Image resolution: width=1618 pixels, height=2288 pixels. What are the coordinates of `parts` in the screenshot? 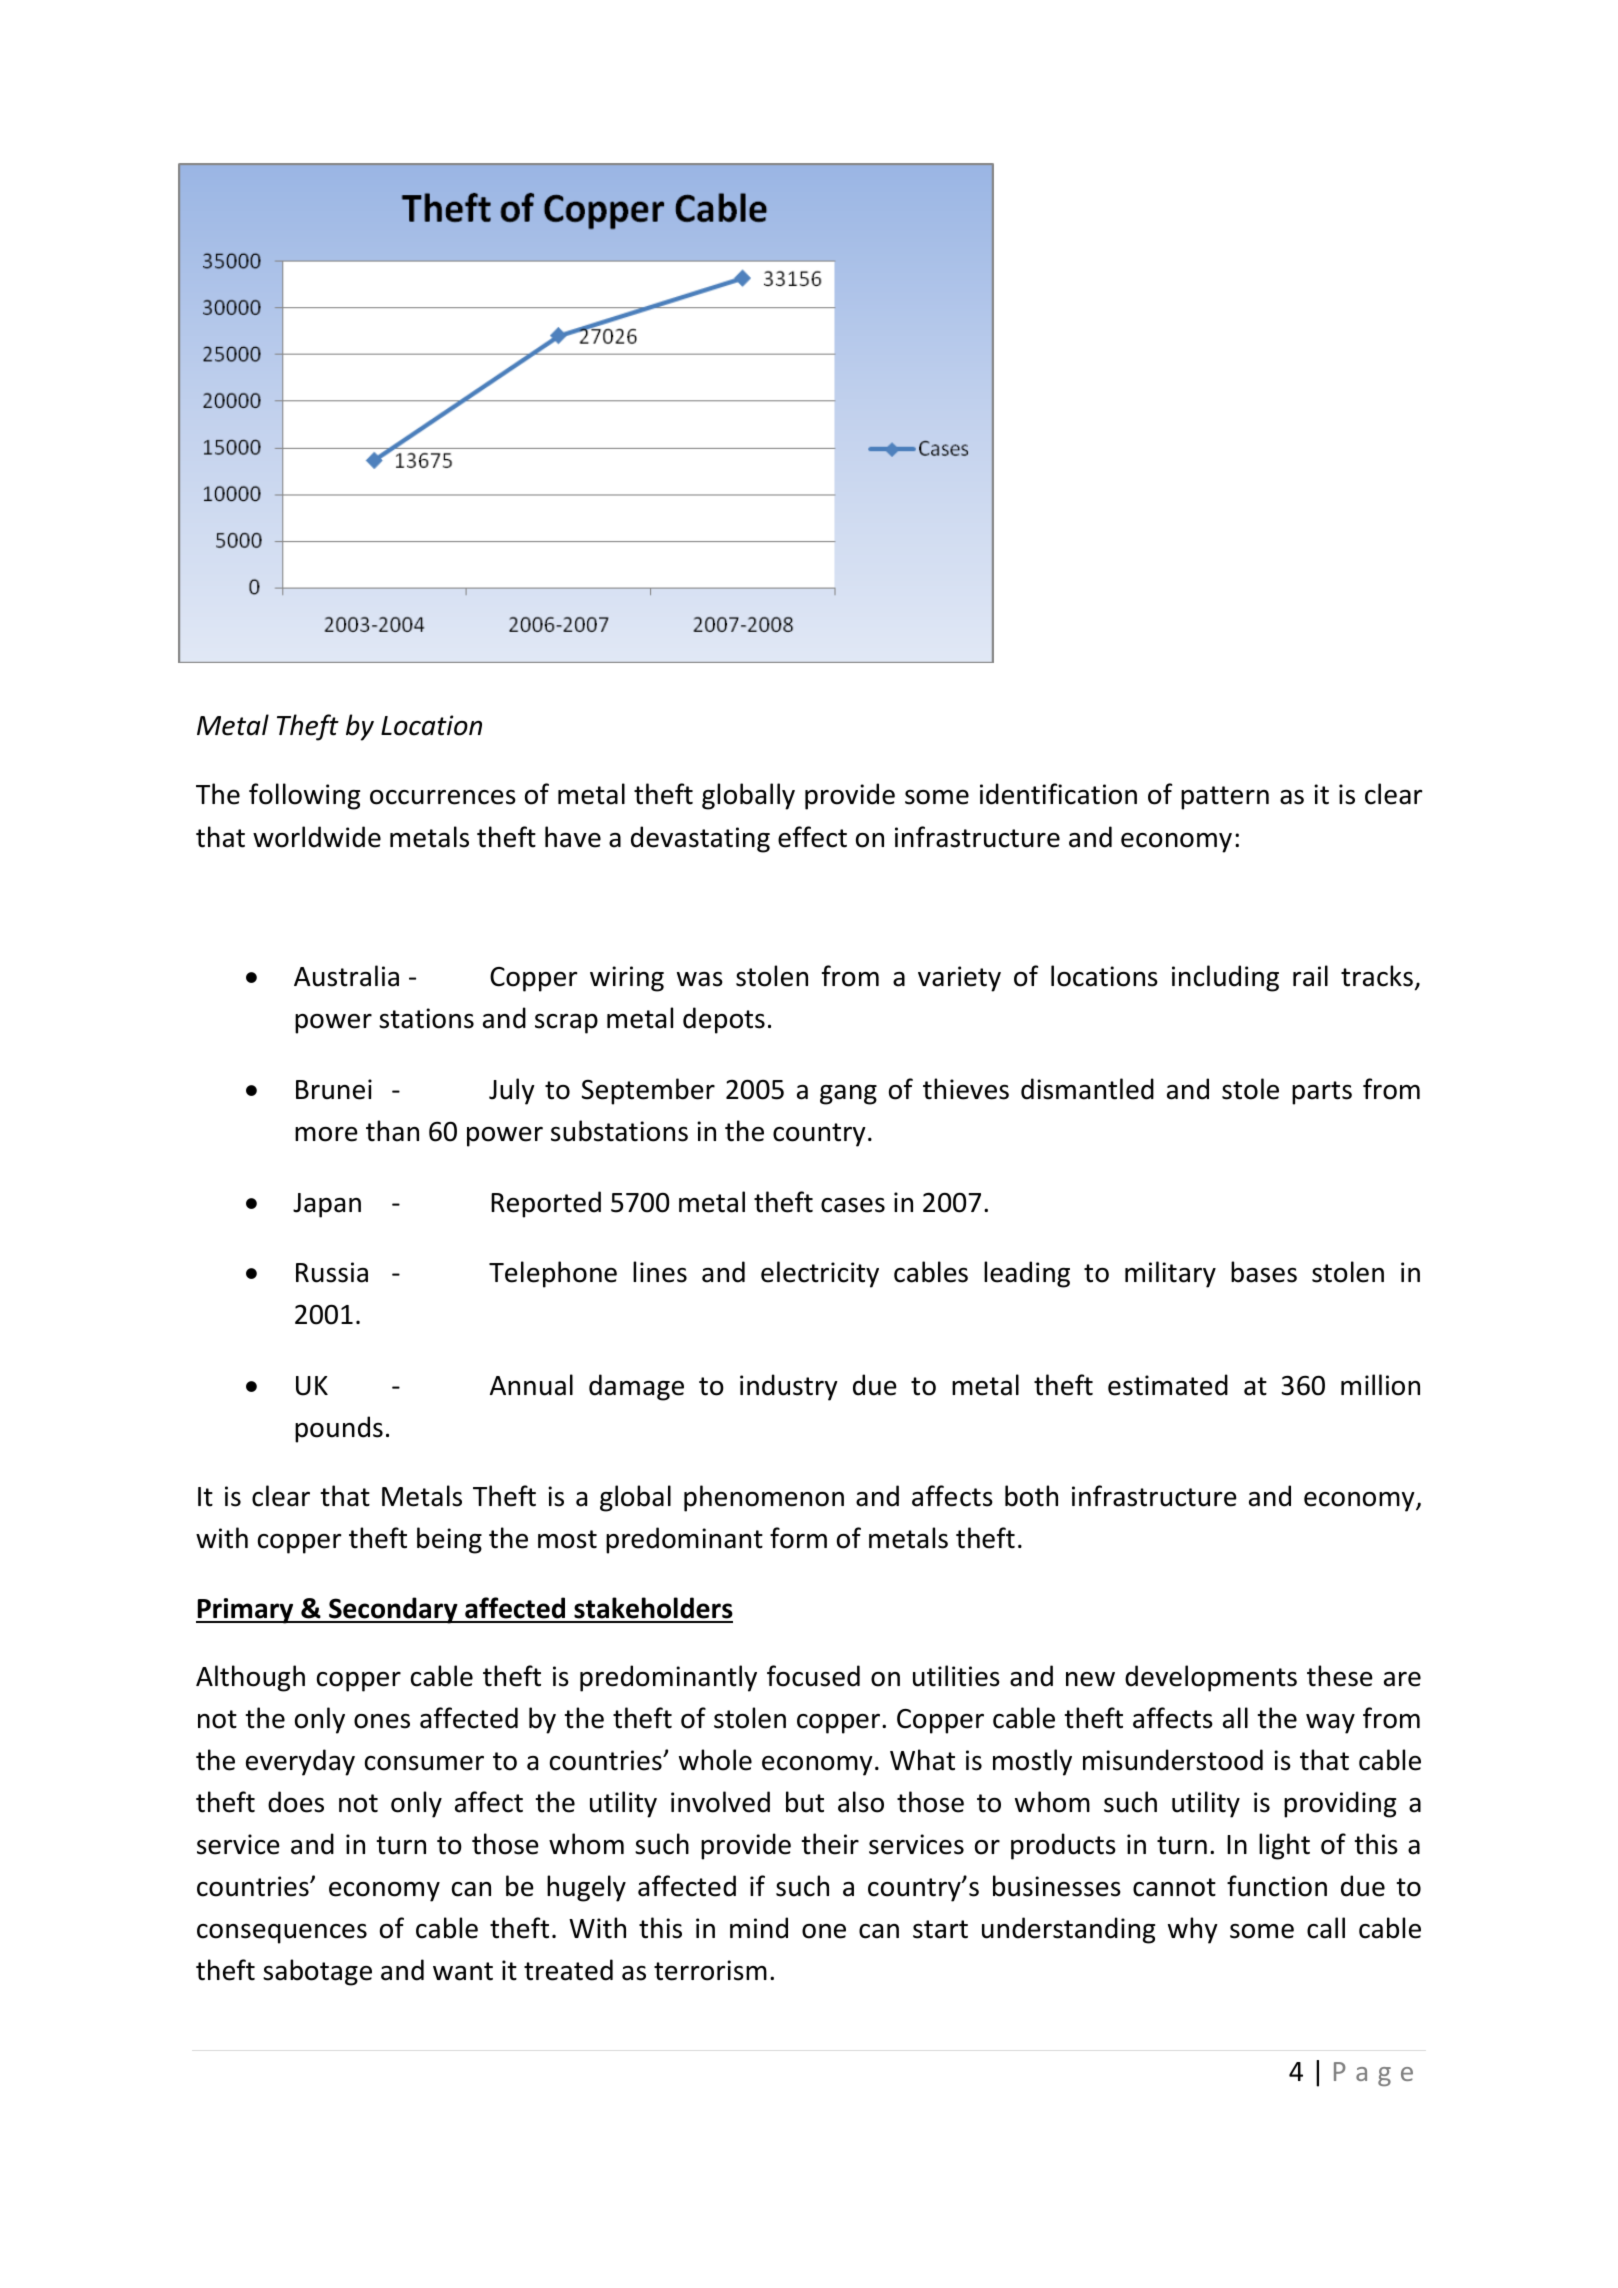 It's located at (1322, 1093).
